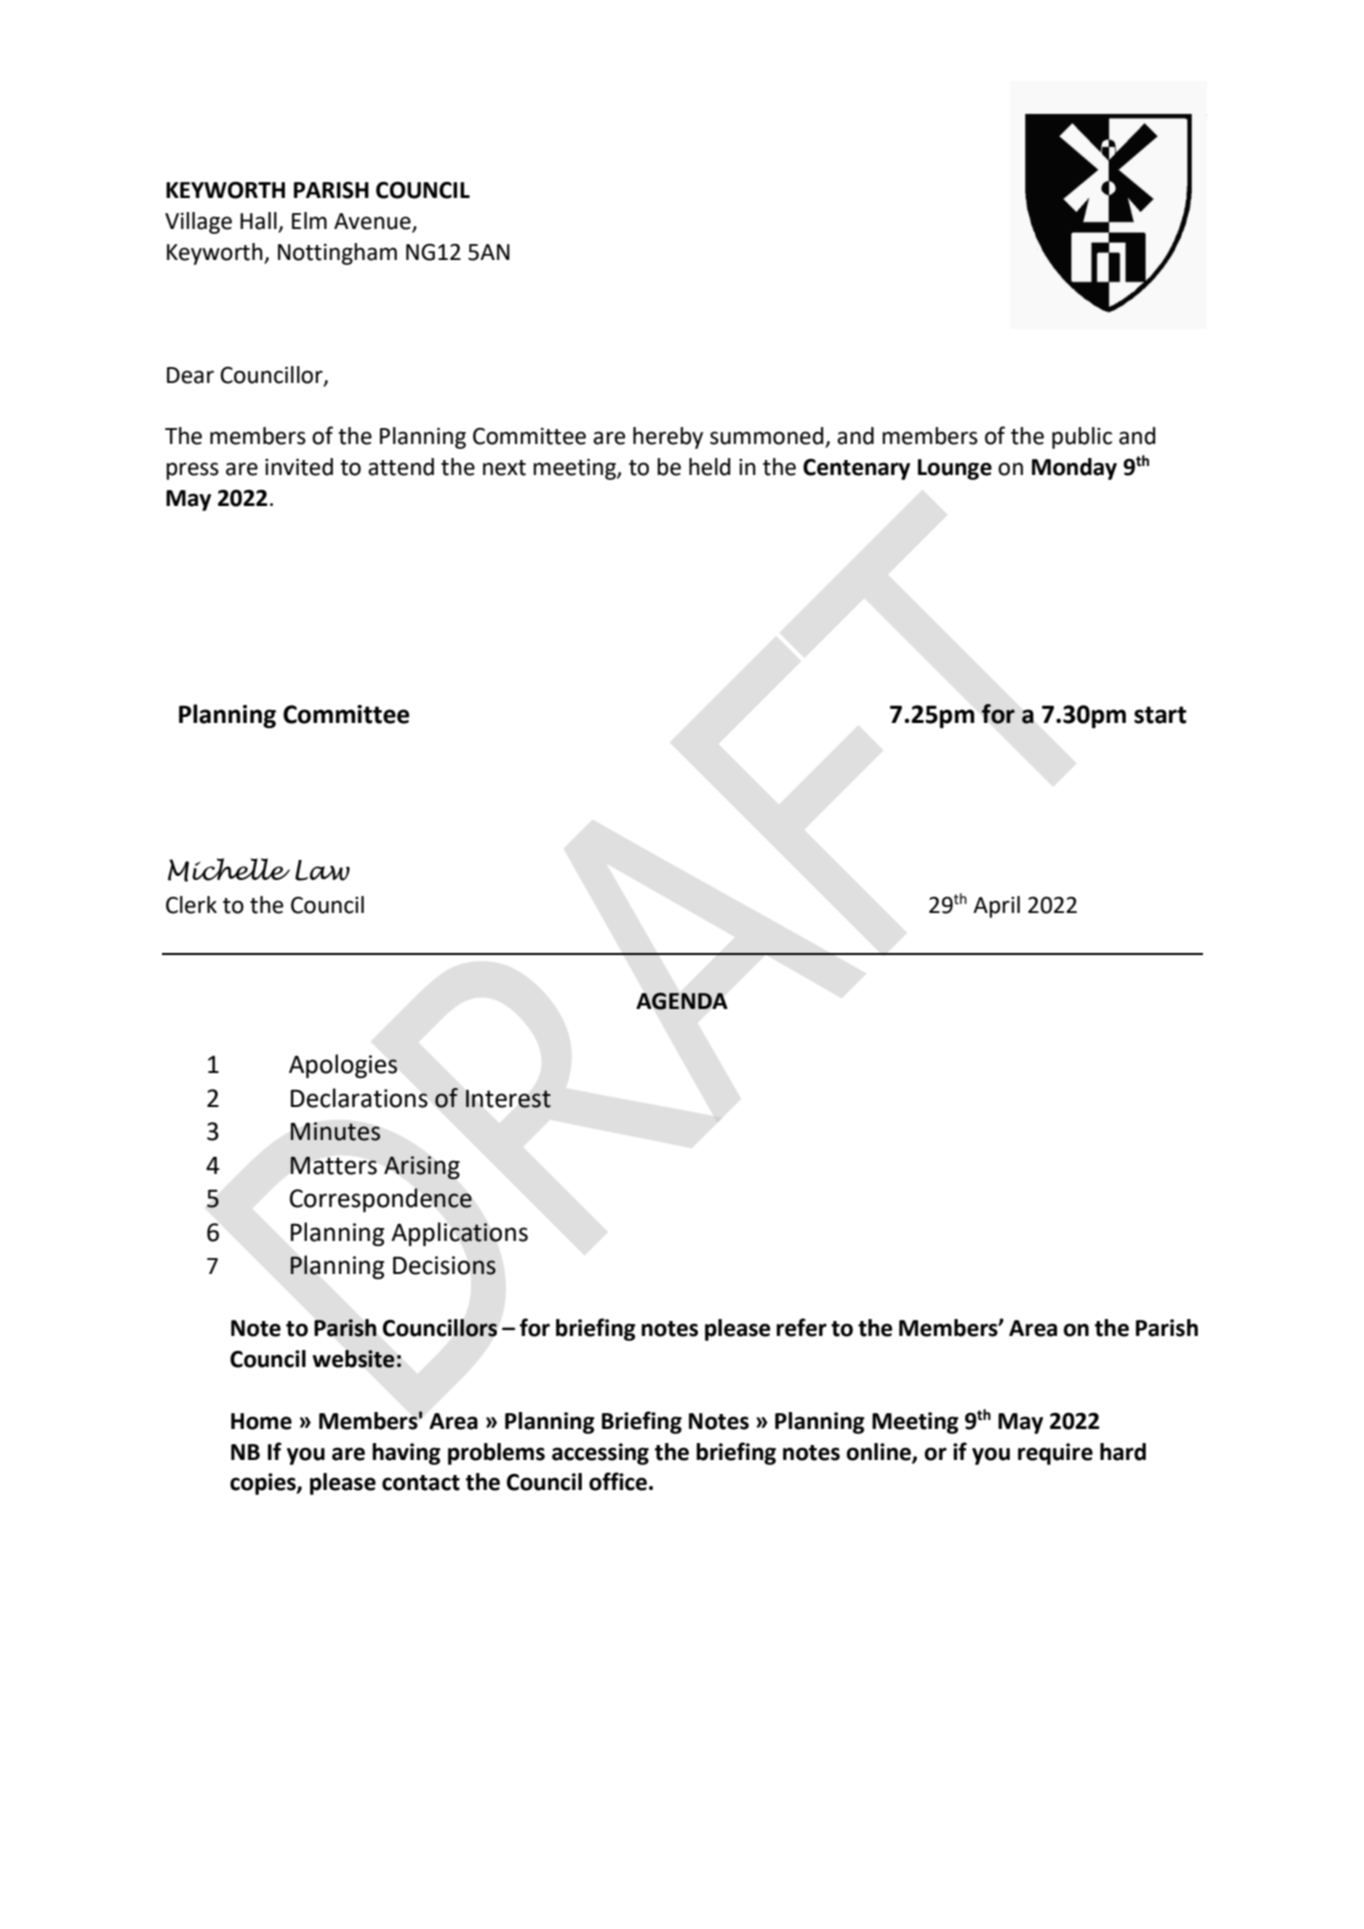 The height and width of the screenshot is (1929, 1364). What do you see at coordinates (668, 438) in the screenshot?
I see `hereby` at bounding box center [668, 438].
